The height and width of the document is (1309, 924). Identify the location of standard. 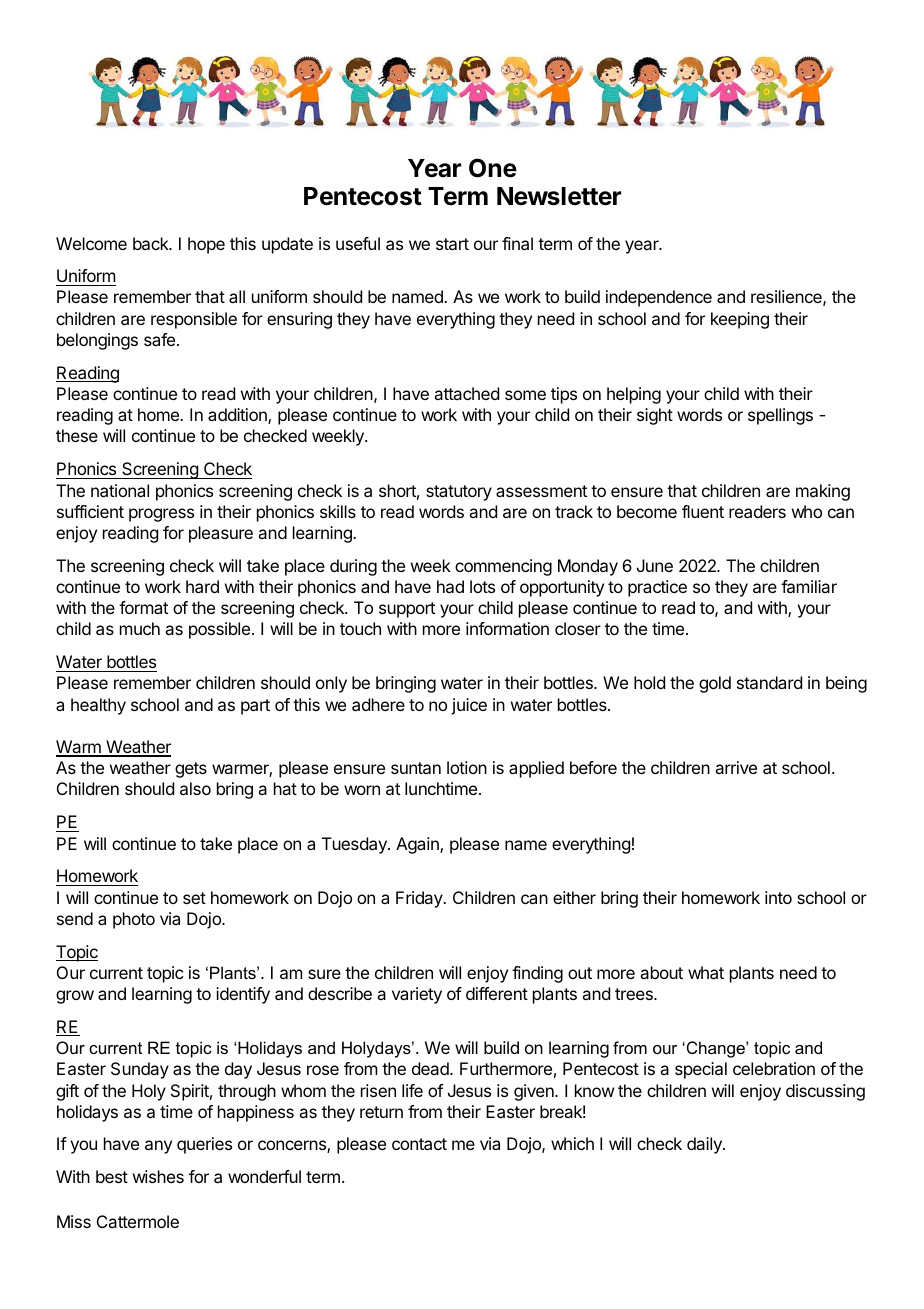
(769, 682).
